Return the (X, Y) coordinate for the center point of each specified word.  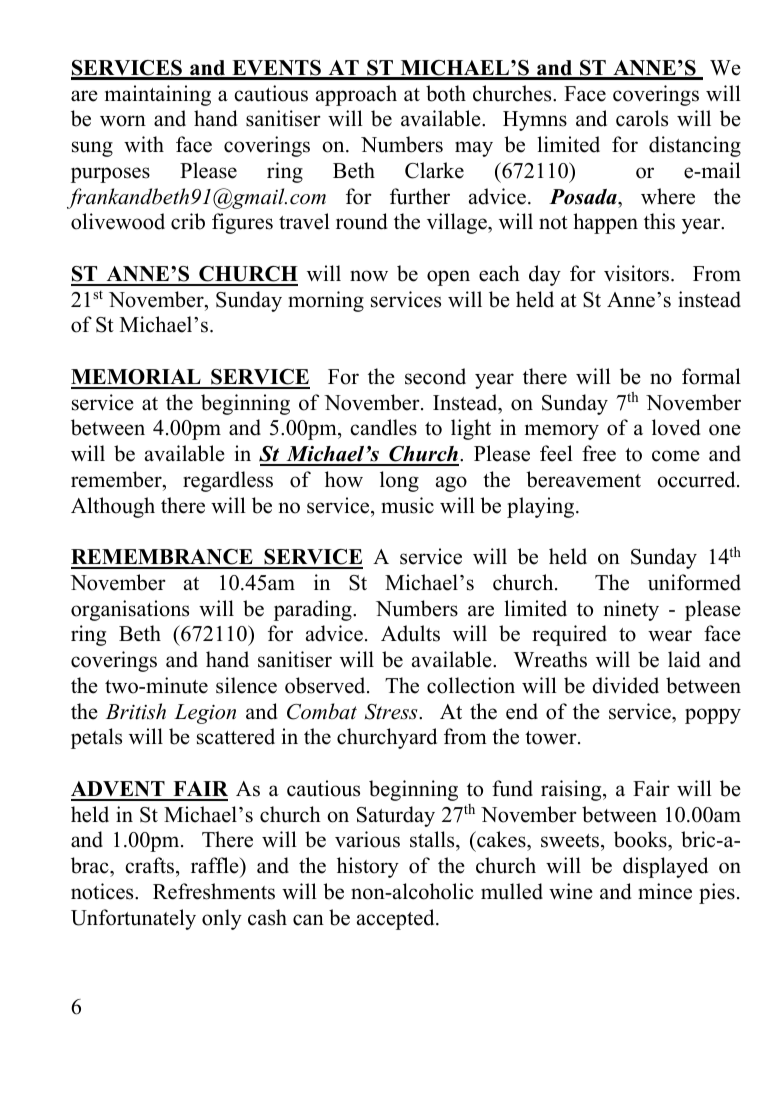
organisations (130, 610)
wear (670, 636)
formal (711, 376)
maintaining (158, 95)
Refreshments (214, 891)
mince (665, 891)
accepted (397, 919)
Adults (410, 633)
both (446, 93)
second (435, 376)
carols (642, 118)
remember (117, 479)
